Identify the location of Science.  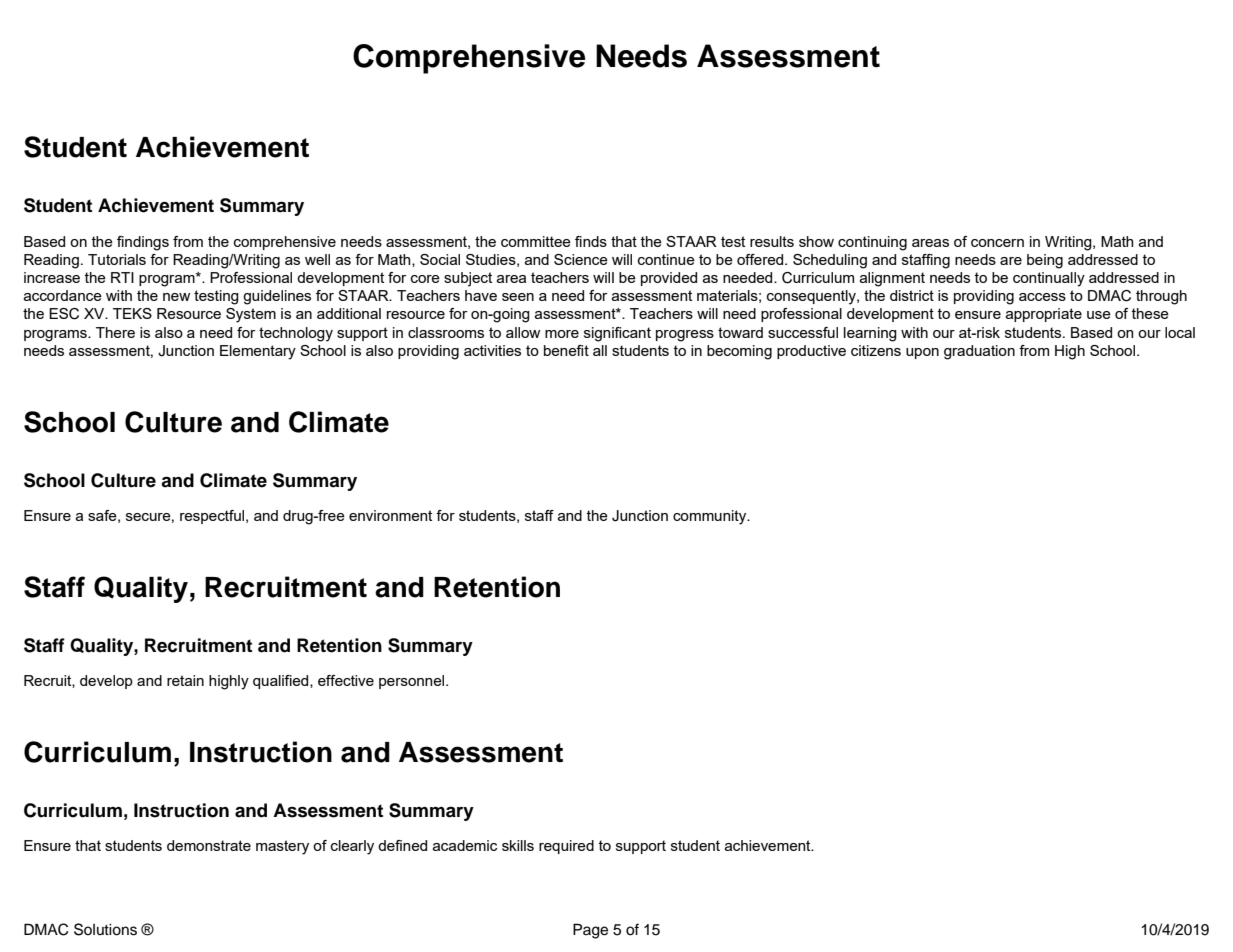
(581, 259).
